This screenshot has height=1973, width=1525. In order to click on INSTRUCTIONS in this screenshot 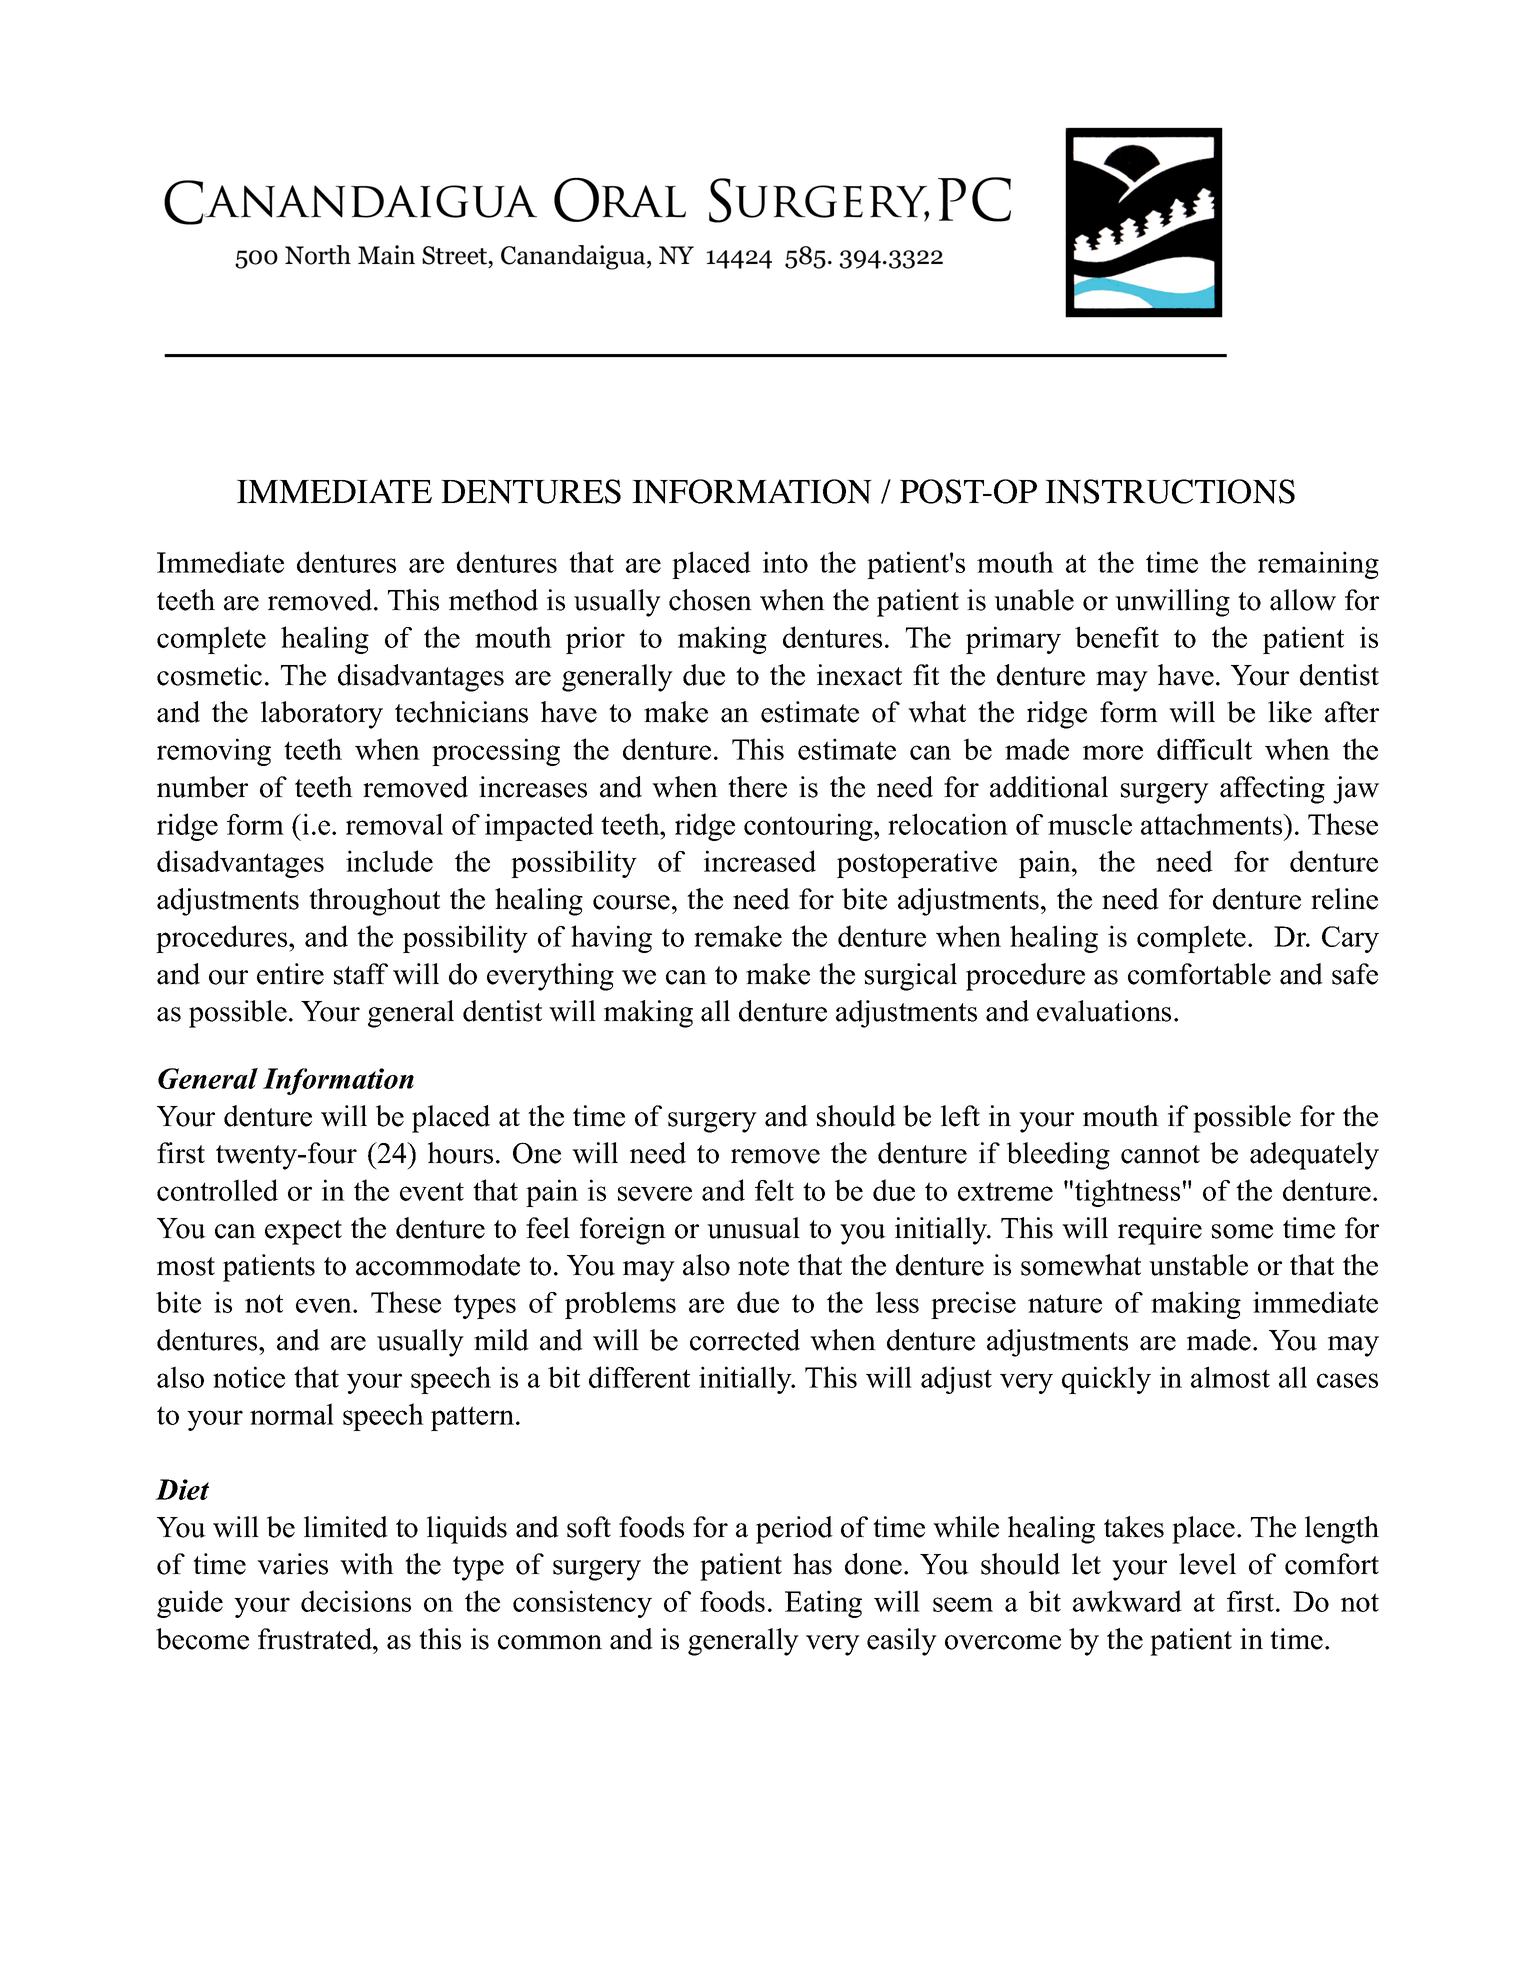, I will do `click(1170, 491)`.
